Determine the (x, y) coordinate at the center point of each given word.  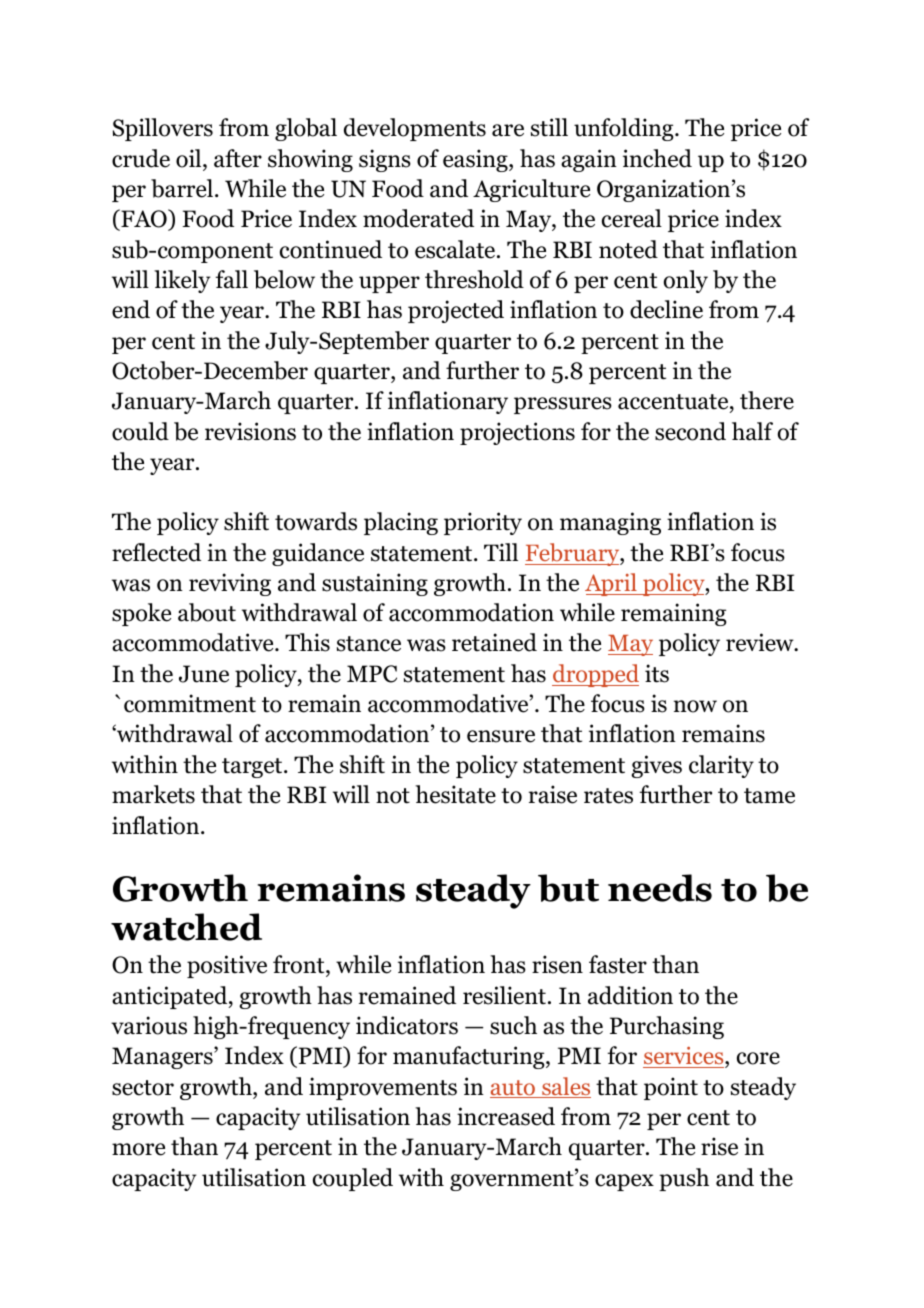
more (138, 1149)
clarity (721, 766)
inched (657, 158)
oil (190, 158)
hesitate (455, 794)
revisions (250, 431)
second (690, 431)
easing (476, 160)
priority (483, 523)
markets (153, 794)
